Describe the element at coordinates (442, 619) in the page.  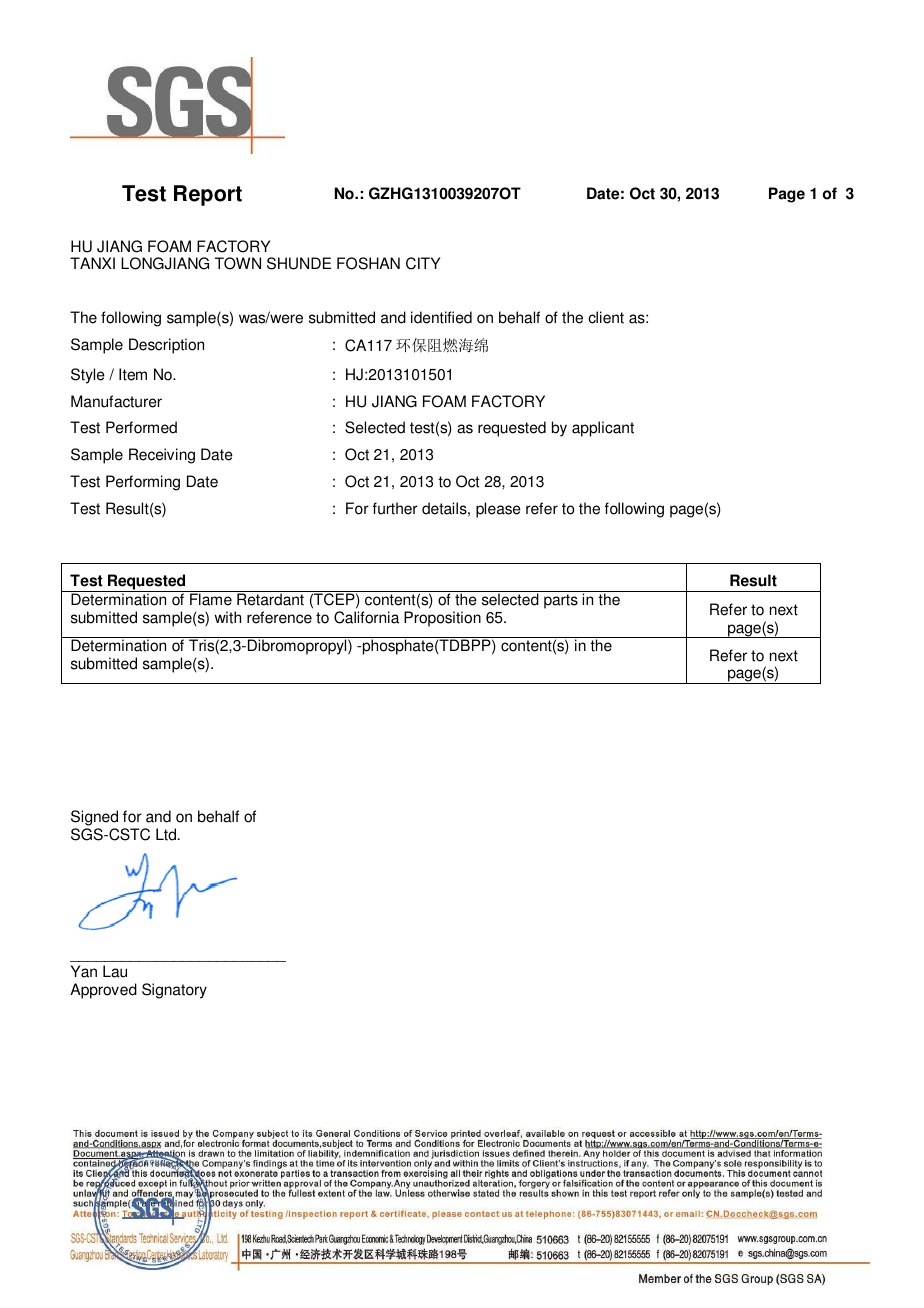
I see `Proposition` at that location.
